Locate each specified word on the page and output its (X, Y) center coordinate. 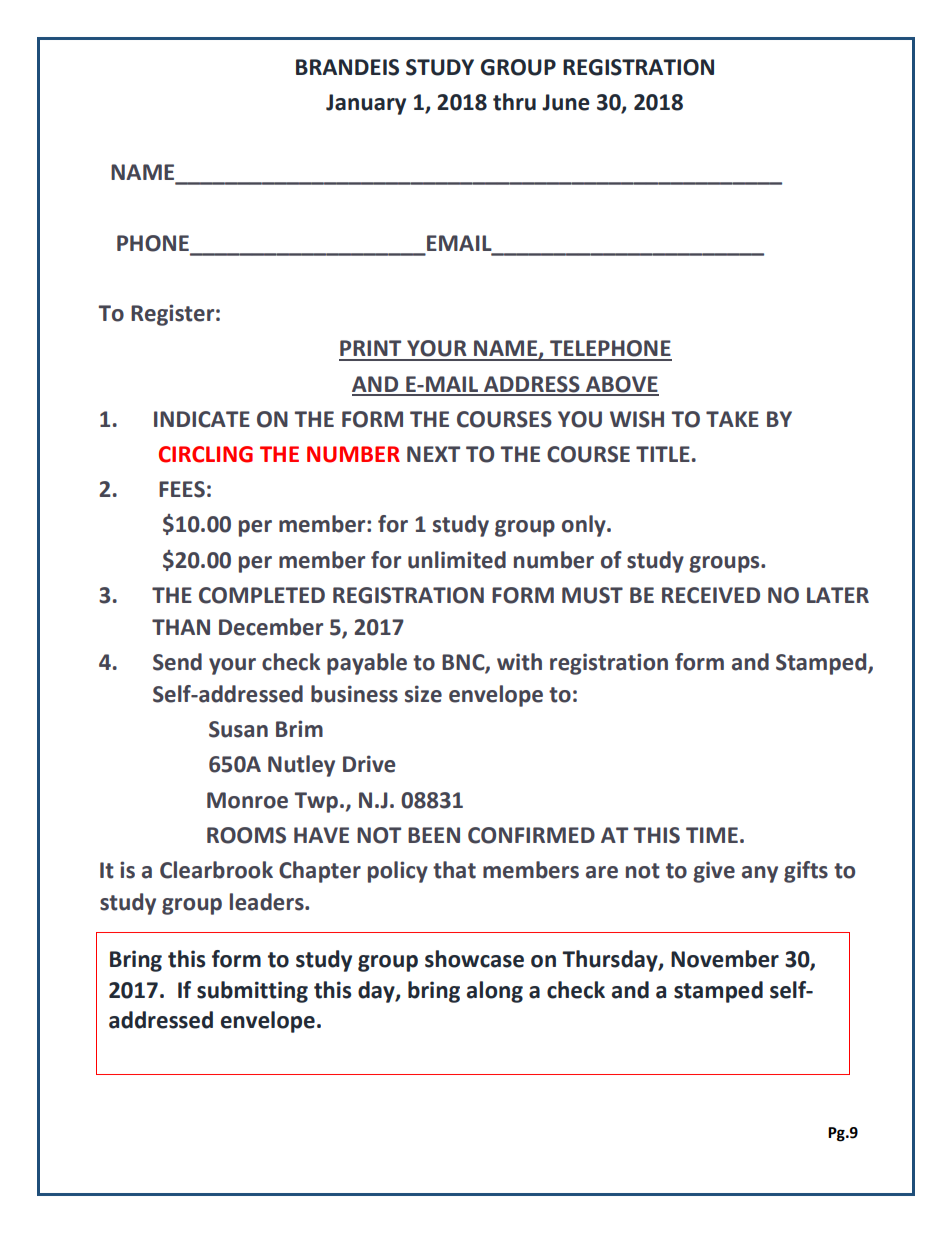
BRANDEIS (347, 67)
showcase (474, 959)
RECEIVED (711, 595)
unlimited (457, 560)
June (566, 102)
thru (514, 102)
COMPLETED (262, 595)
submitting (252, 992)
